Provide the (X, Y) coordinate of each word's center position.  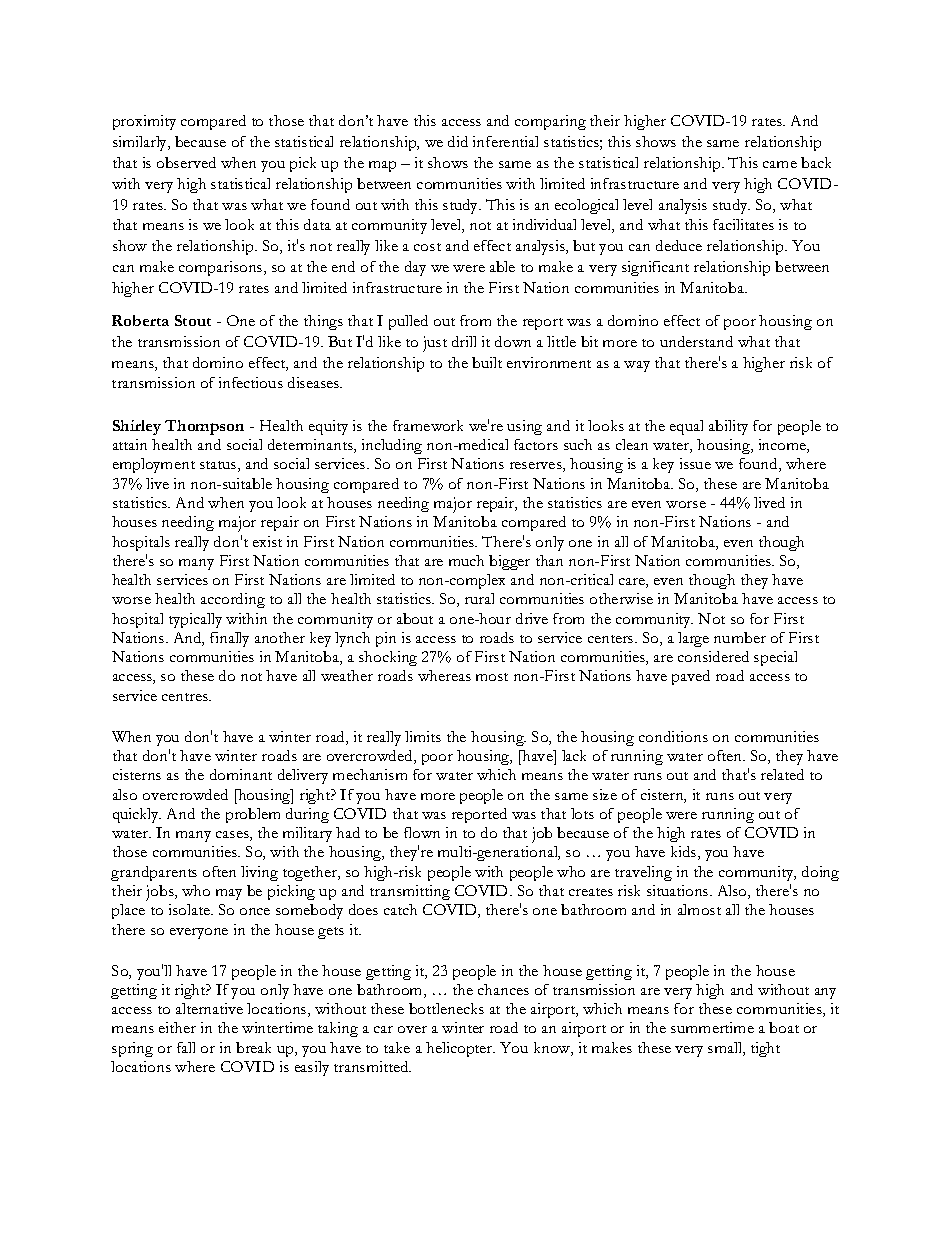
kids (685, 853)
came (780, 164)
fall (186, 1047)
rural (479, 598)
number (740, 637)
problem (253, 815)
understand (696, 341)
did (458, 141)
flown (422, 832)
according (233, 600)
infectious (251, 382)
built (487, 362)
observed (186, 162)
